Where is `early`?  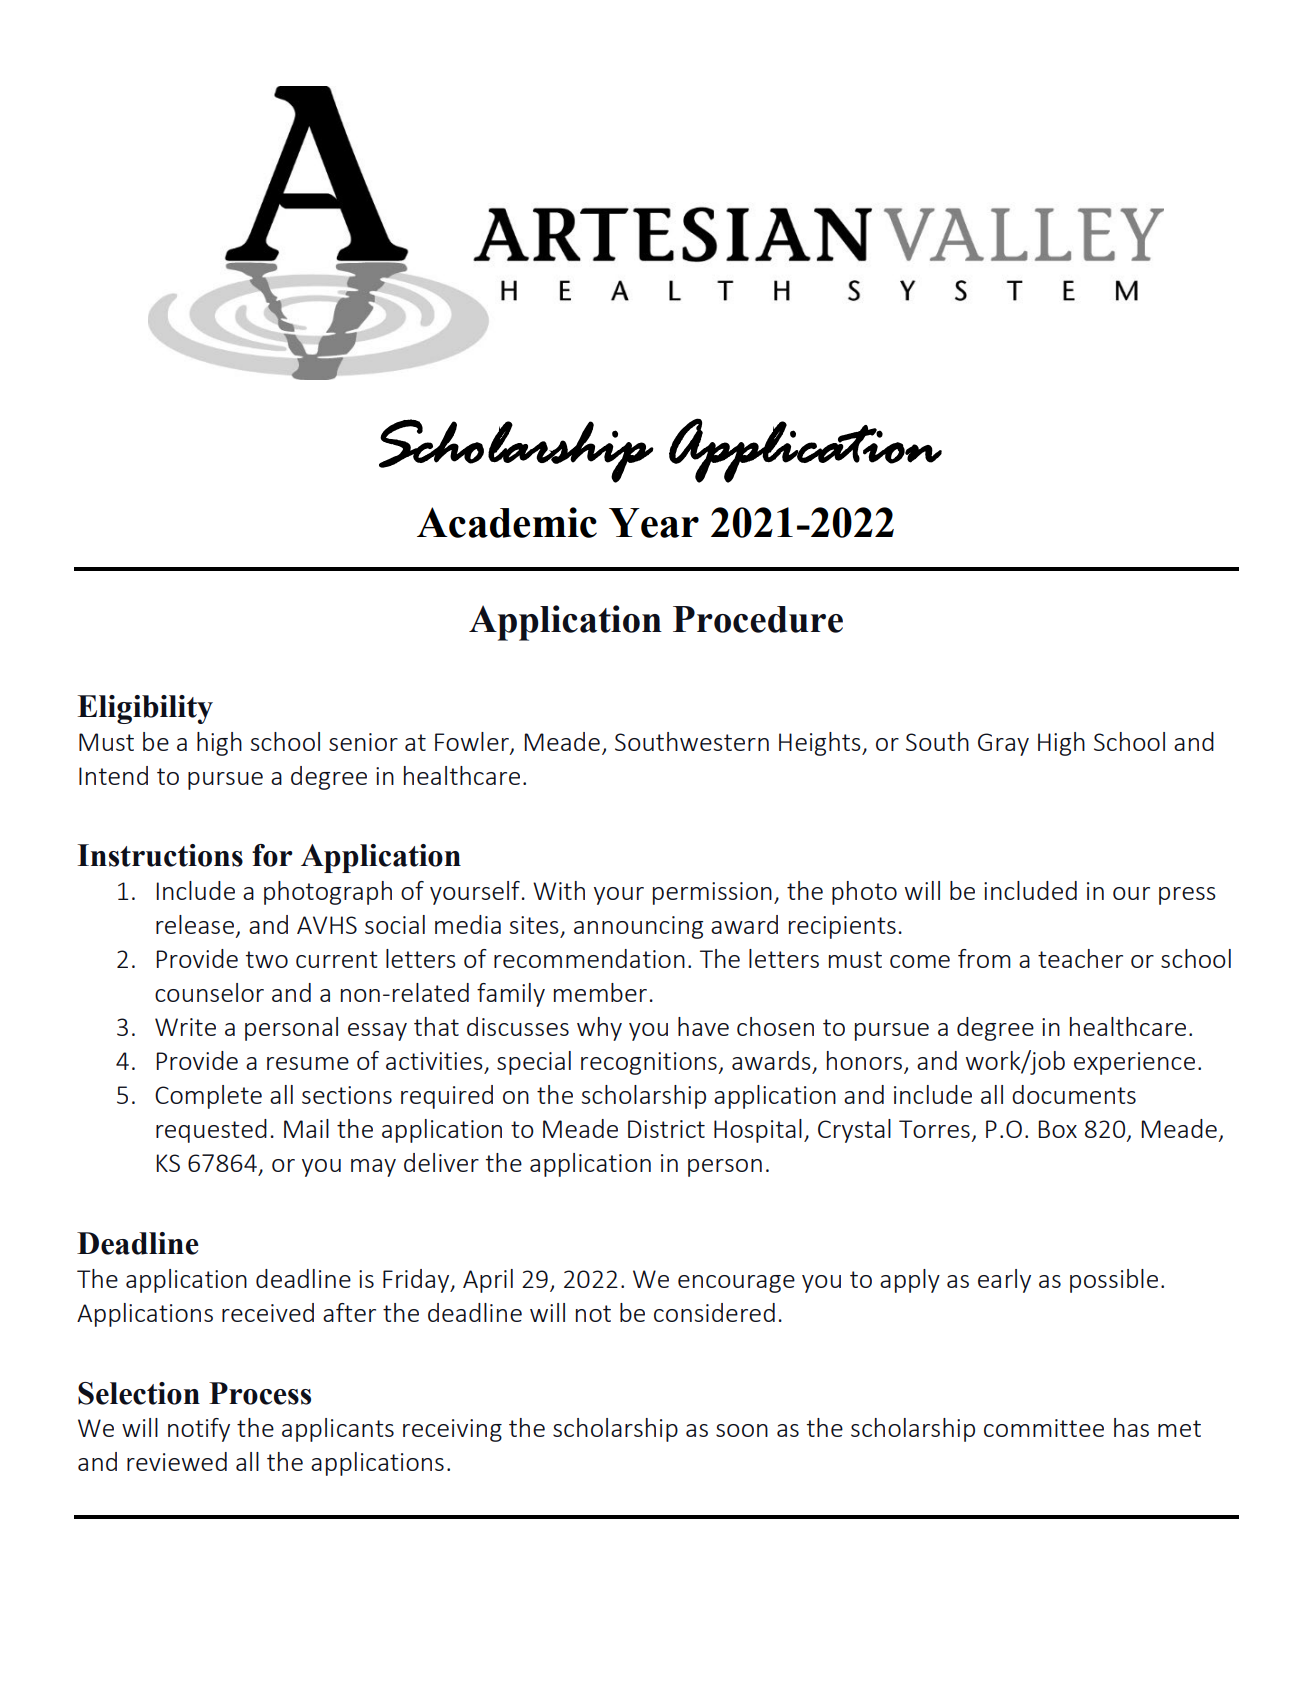 early is located at coordinates (1004, 1281).
